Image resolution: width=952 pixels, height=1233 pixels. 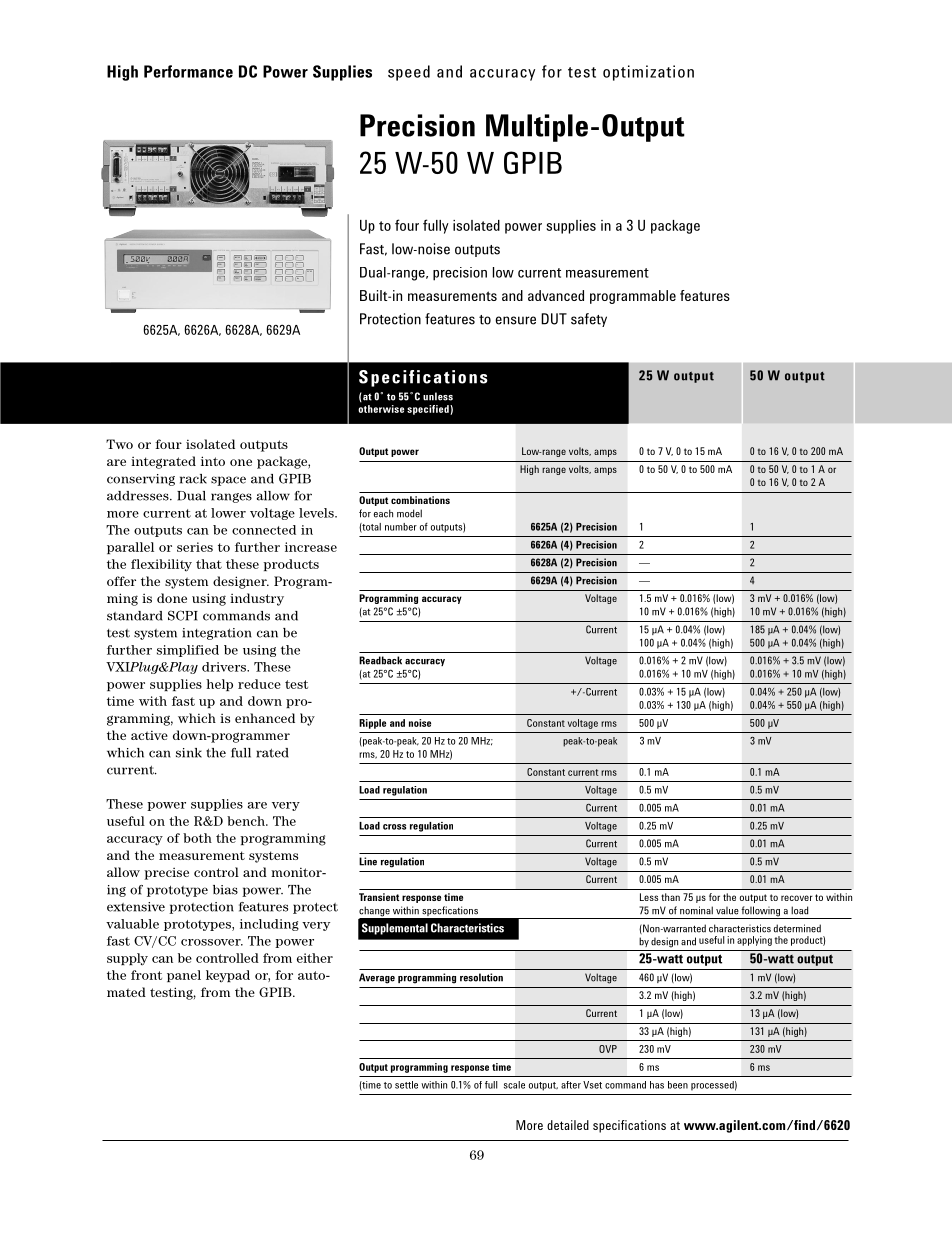 I want to click on safety, so click(x=589, y=320).
